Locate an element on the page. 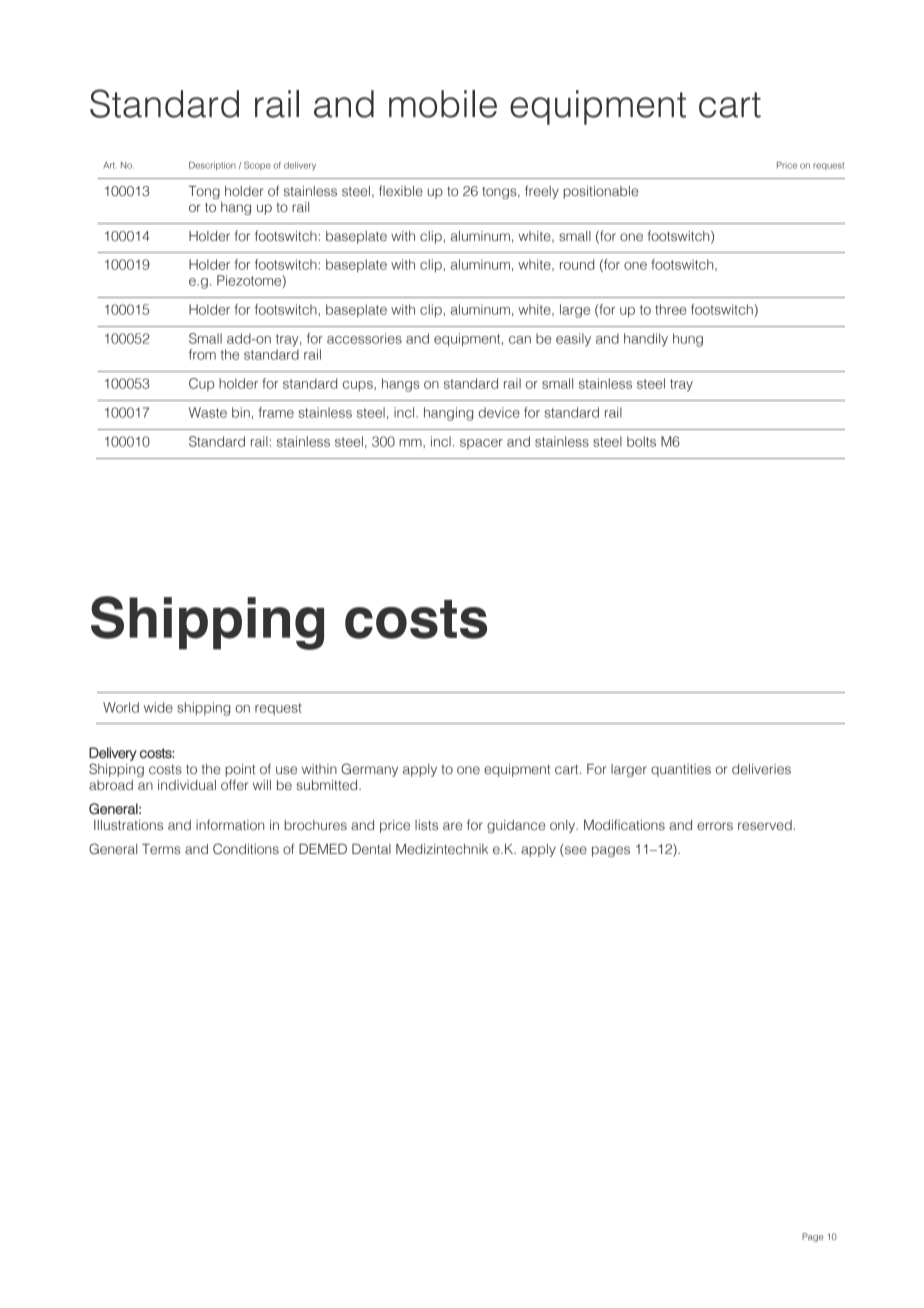  mobile is located at coordinates (443, 104).
